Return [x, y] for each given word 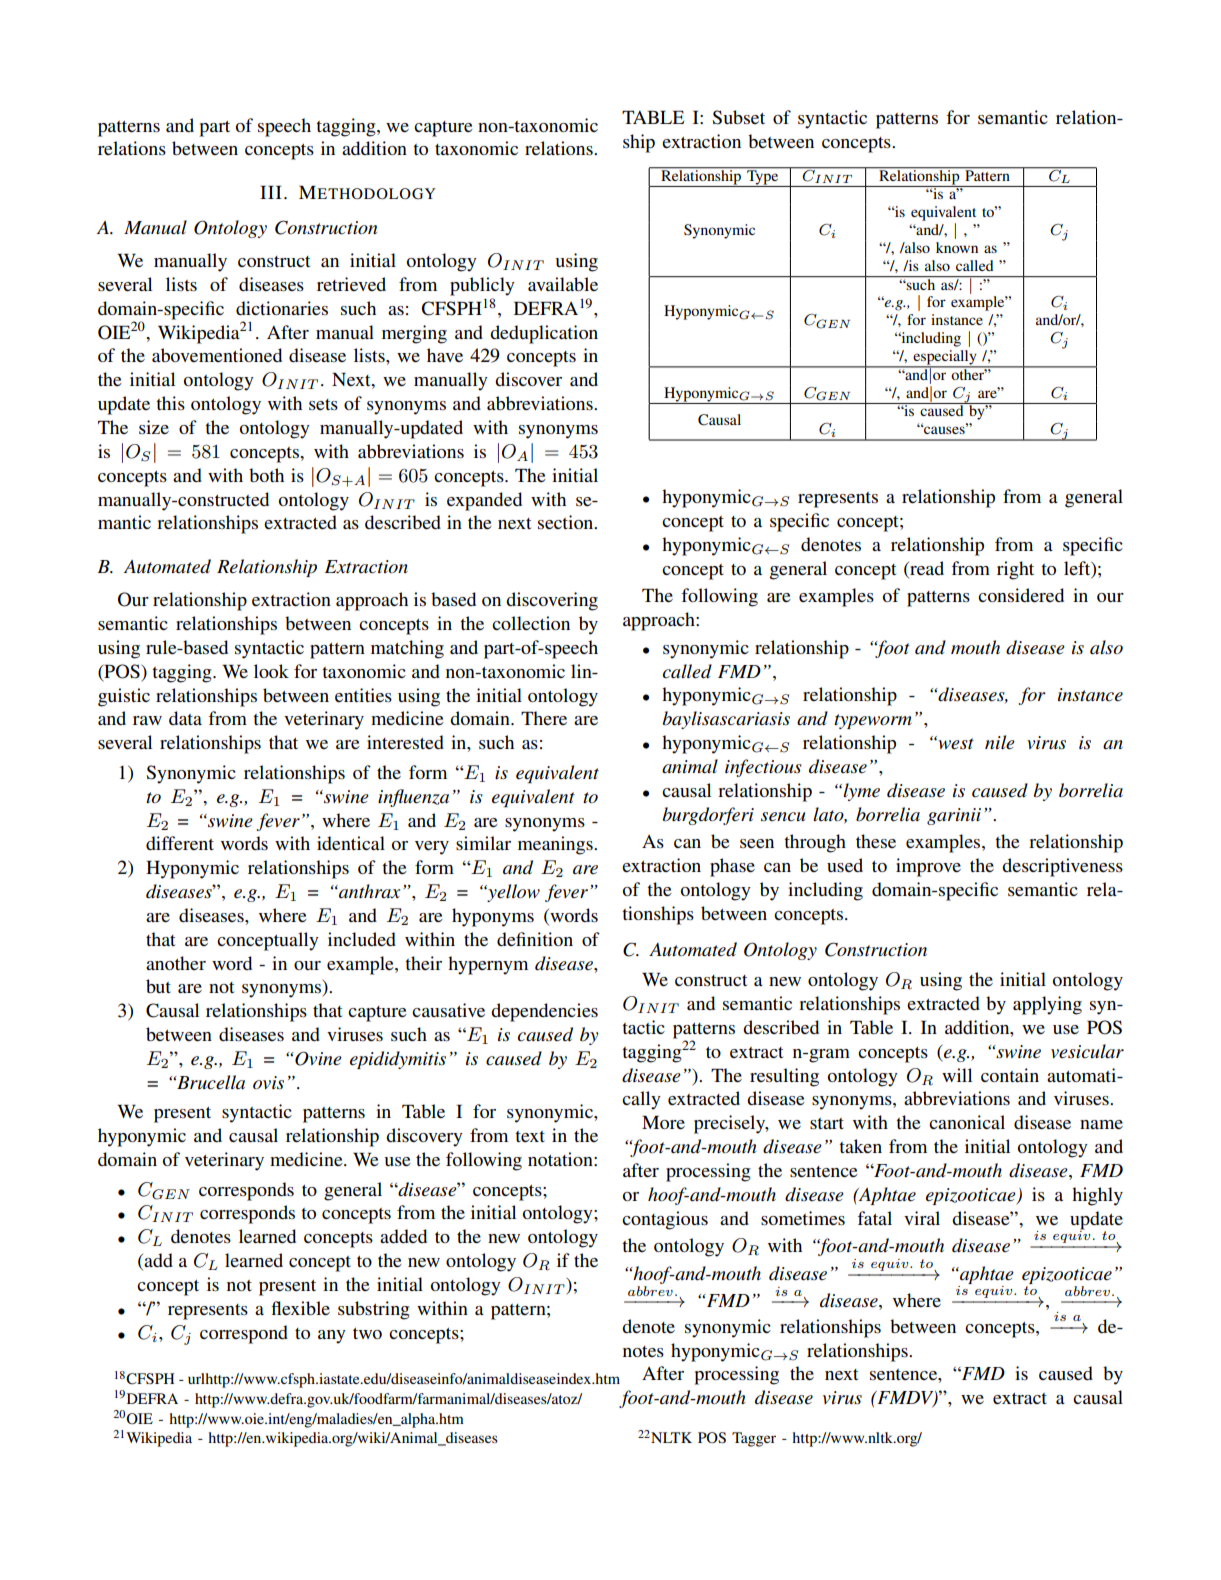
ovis [268, 1082]
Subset [738, 117]
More [663, 1122]
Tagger [754, 1439]
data [185, 718]
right [1015, 570]
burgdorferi [708, 816]
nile [1000, 742]
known [957, 247]
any [332, 1337]
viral [922, 1218]
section [567, 522]
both [266, 475]
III [271, 192]
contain [1010, 1075]
